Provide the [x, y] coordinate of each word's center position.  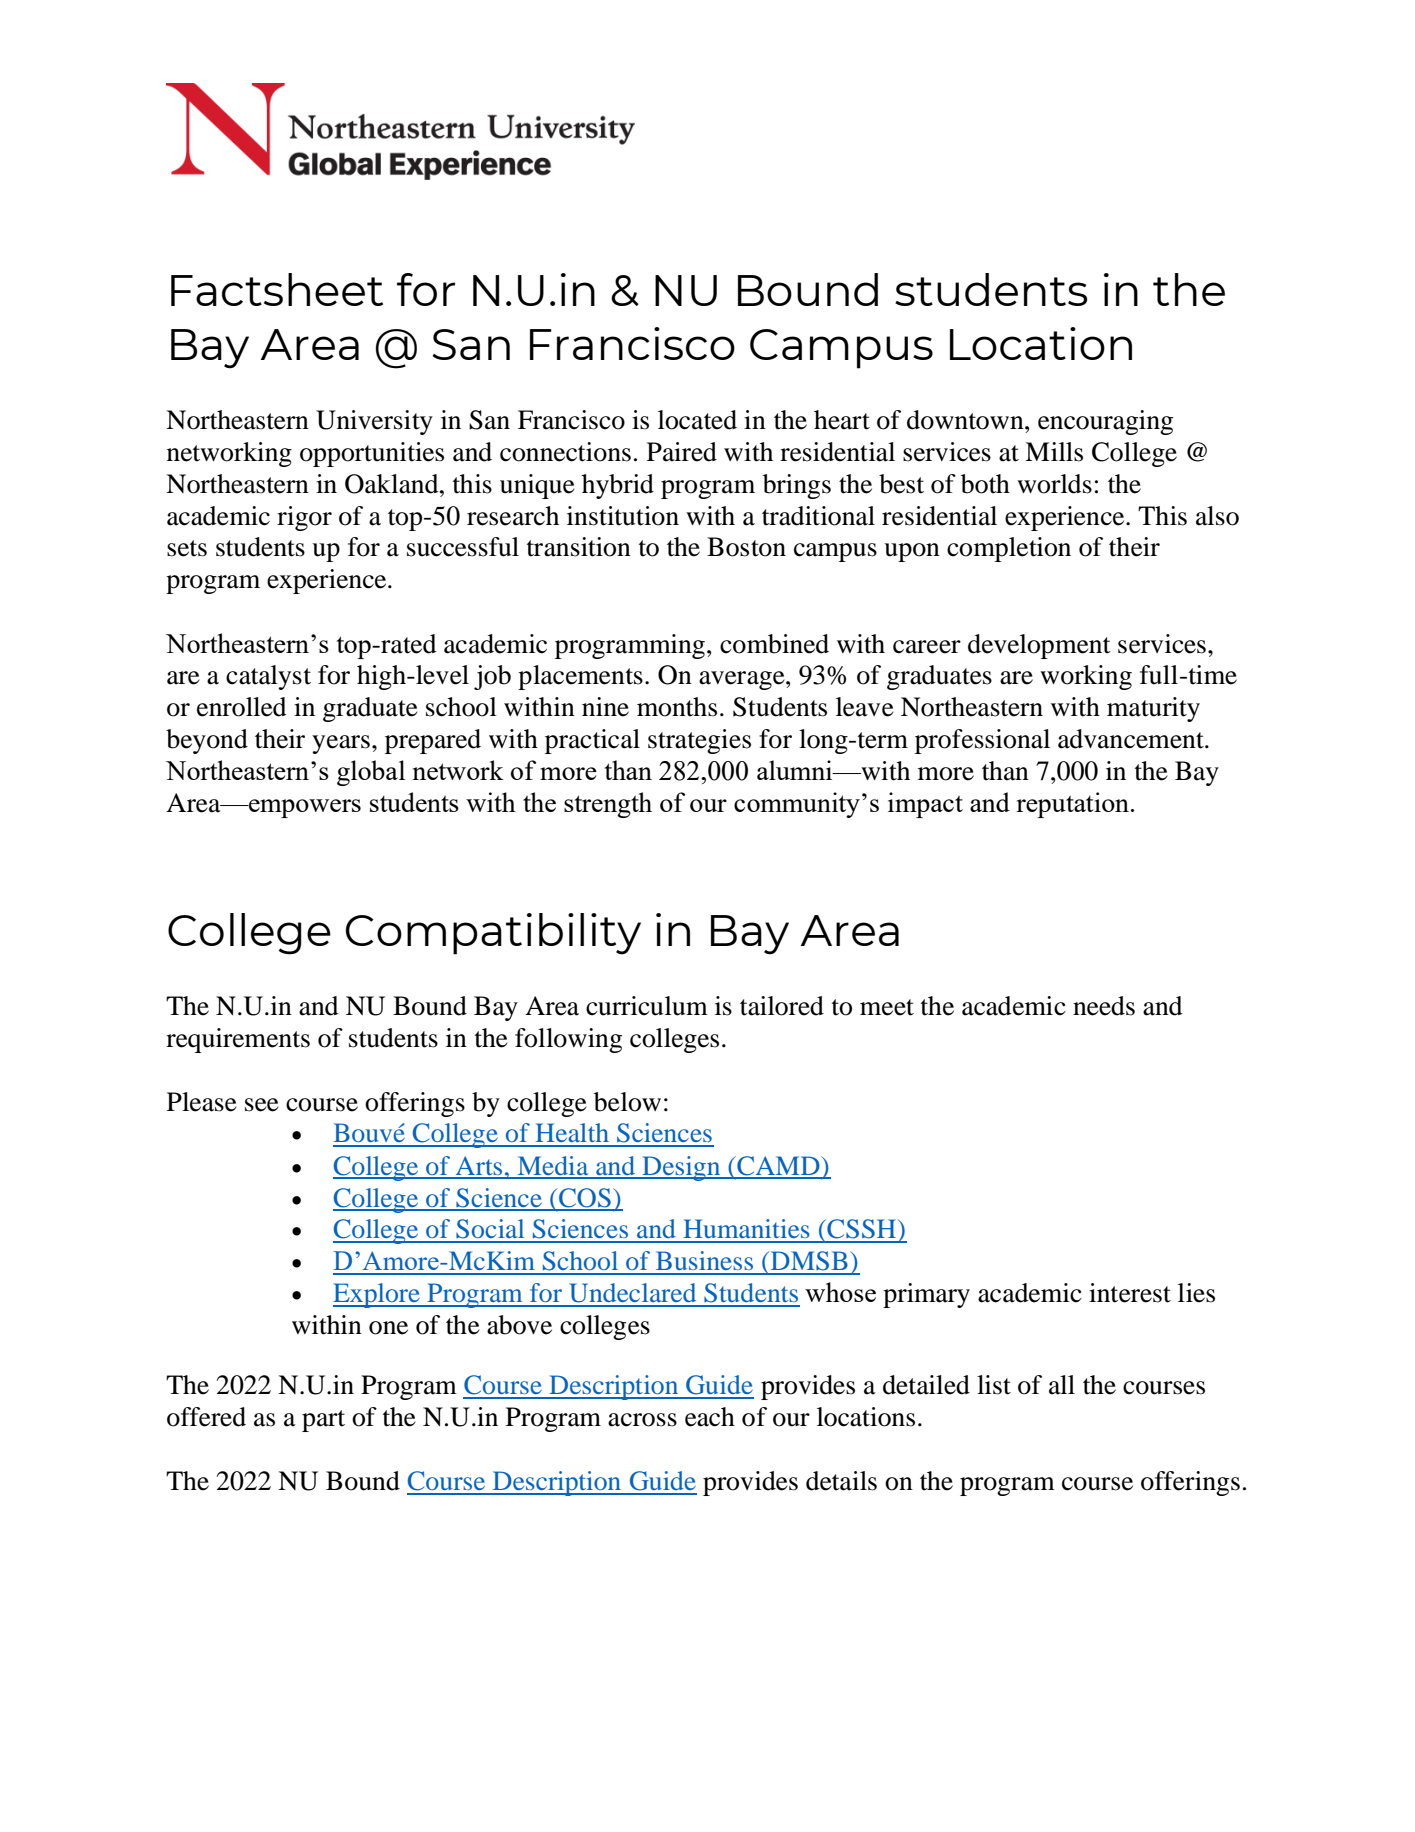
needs [1104, 1006]
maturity [1153, 709]
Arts [479, 1167]
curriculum [647, 1006]
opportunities [372, 454]
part [323, 1421]
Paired [682, 452]
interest [1130, 1293]
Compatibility [493, 934]
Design [681, 1168]
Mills [1054, 452]
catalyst [268, 677]
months [677, 707]
